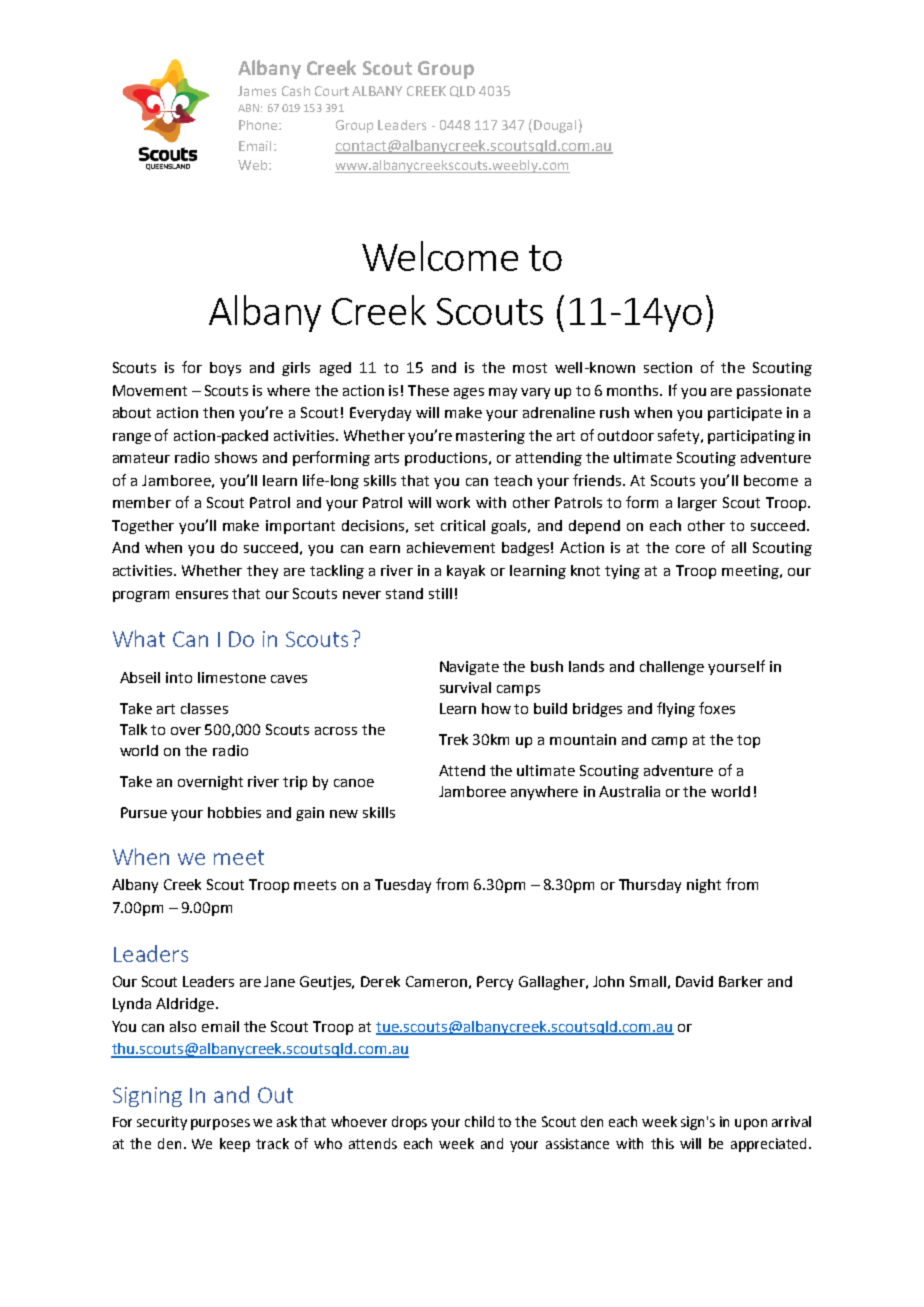 The width and height of the document is (924, 1307). What do you see at coordinates (672, 668) in the document?
I see `challenge` at bounding box center [672, 668].
